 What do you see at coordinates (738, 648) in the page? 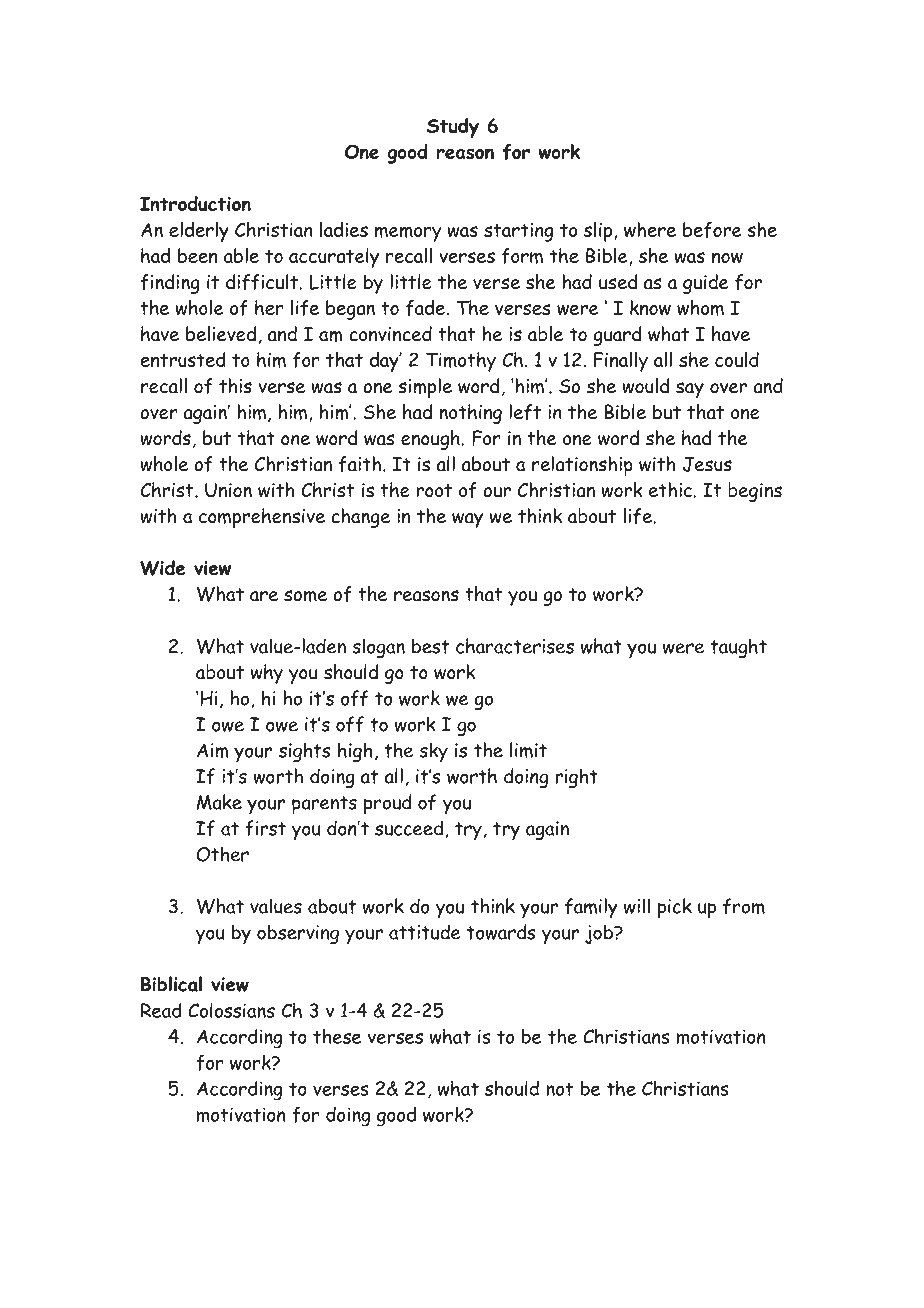
I see `taught` at bounding box center [738, 648].
